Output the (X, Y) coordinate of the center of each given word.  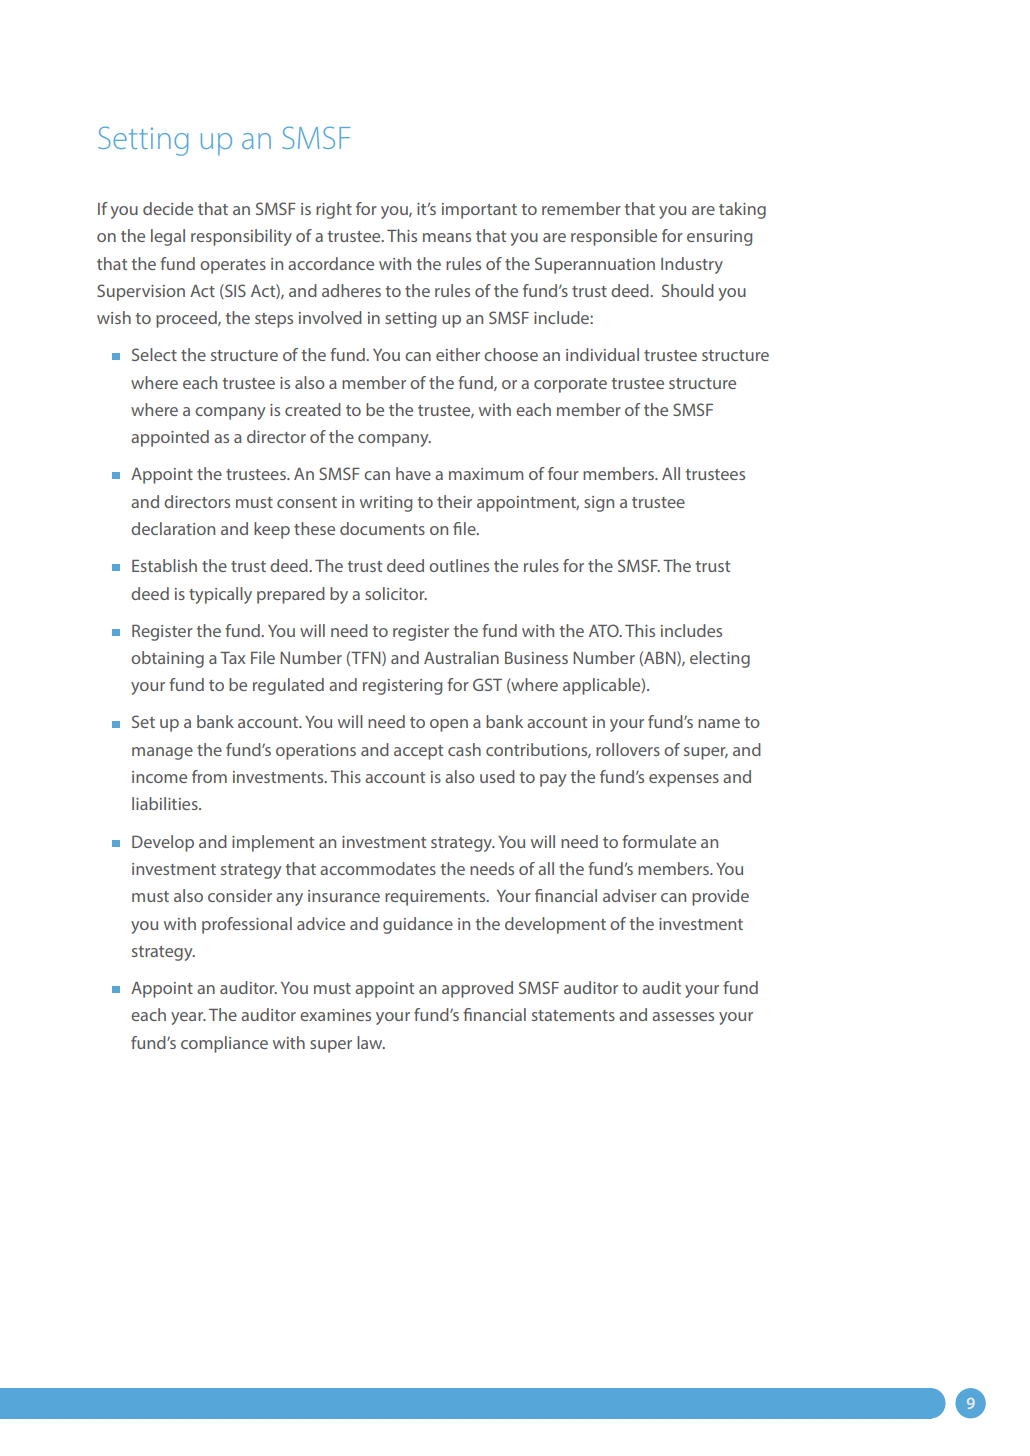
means (447, 237)
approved (477, 989)
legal (168, 237)
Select (154, 354)
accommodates (378, 868)
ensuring (719, 238)
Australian (461, 657)
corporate (570, 385)
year (188, 1018)
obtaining (167, 659)
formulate (659, 841)
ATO (605, 630)
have (413, 473)
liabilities (166, 803)
